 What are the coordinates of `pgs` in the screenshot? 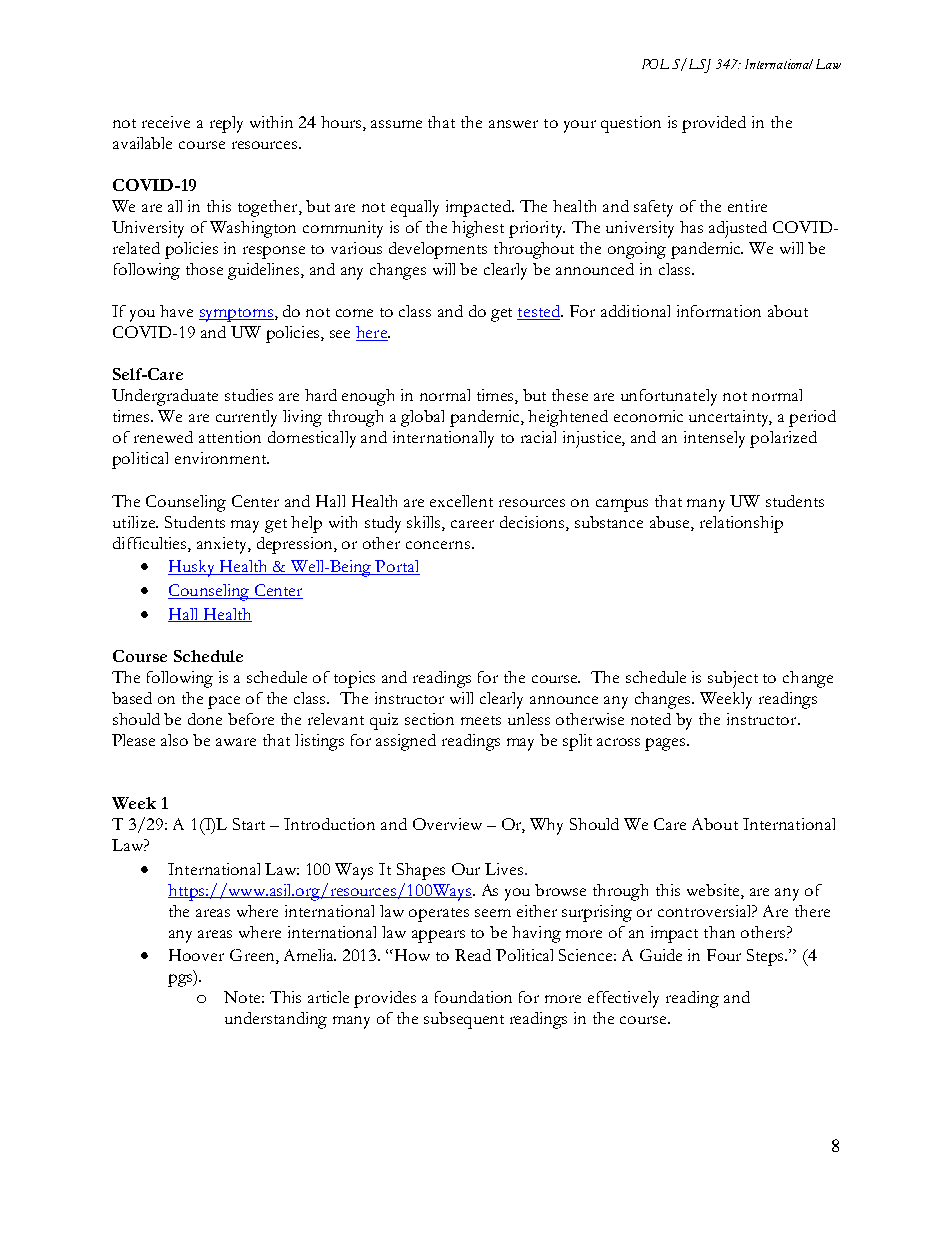 It's located at (181, 980).
